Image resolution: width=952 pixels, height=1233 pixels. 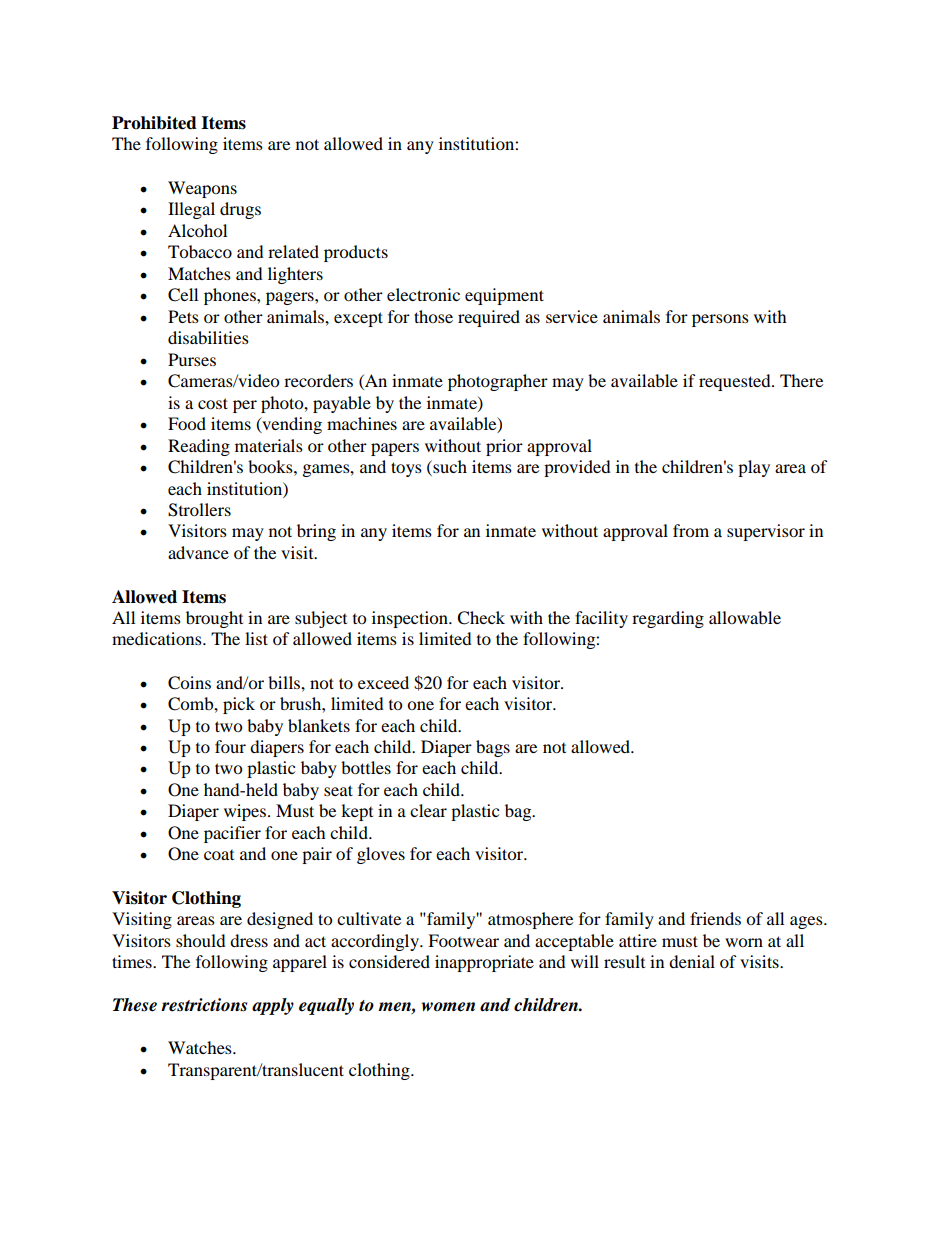 What do you see at coordinates (720, 320) in the image?
I see `persons` at bounding box center [720, 320].
